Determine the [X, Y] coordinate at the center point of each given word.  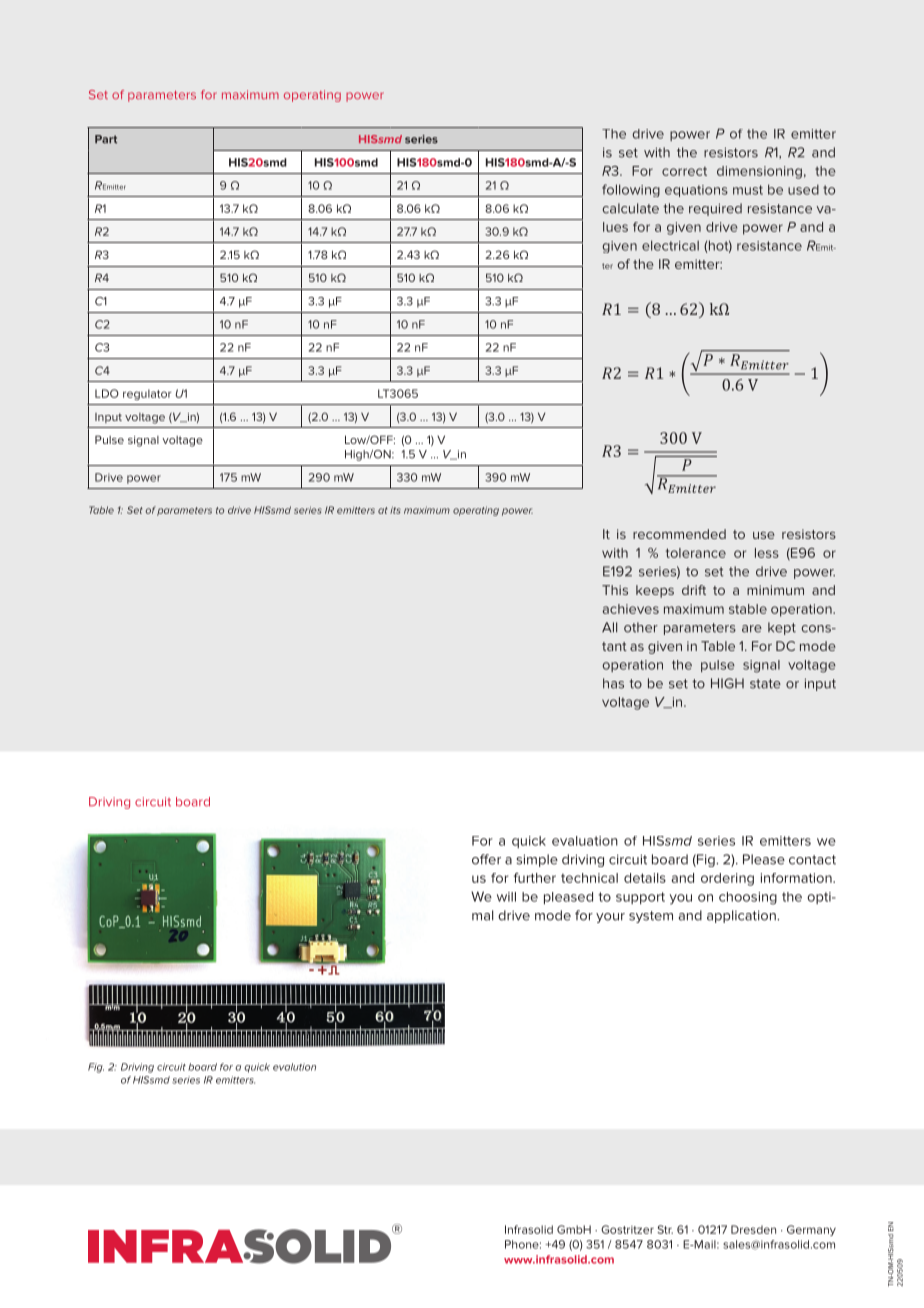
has [613, 683]
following [631, 190]
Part [106, 139]
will [506, 897]
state [765, 684]
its [395, 510]
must [748, 190]
